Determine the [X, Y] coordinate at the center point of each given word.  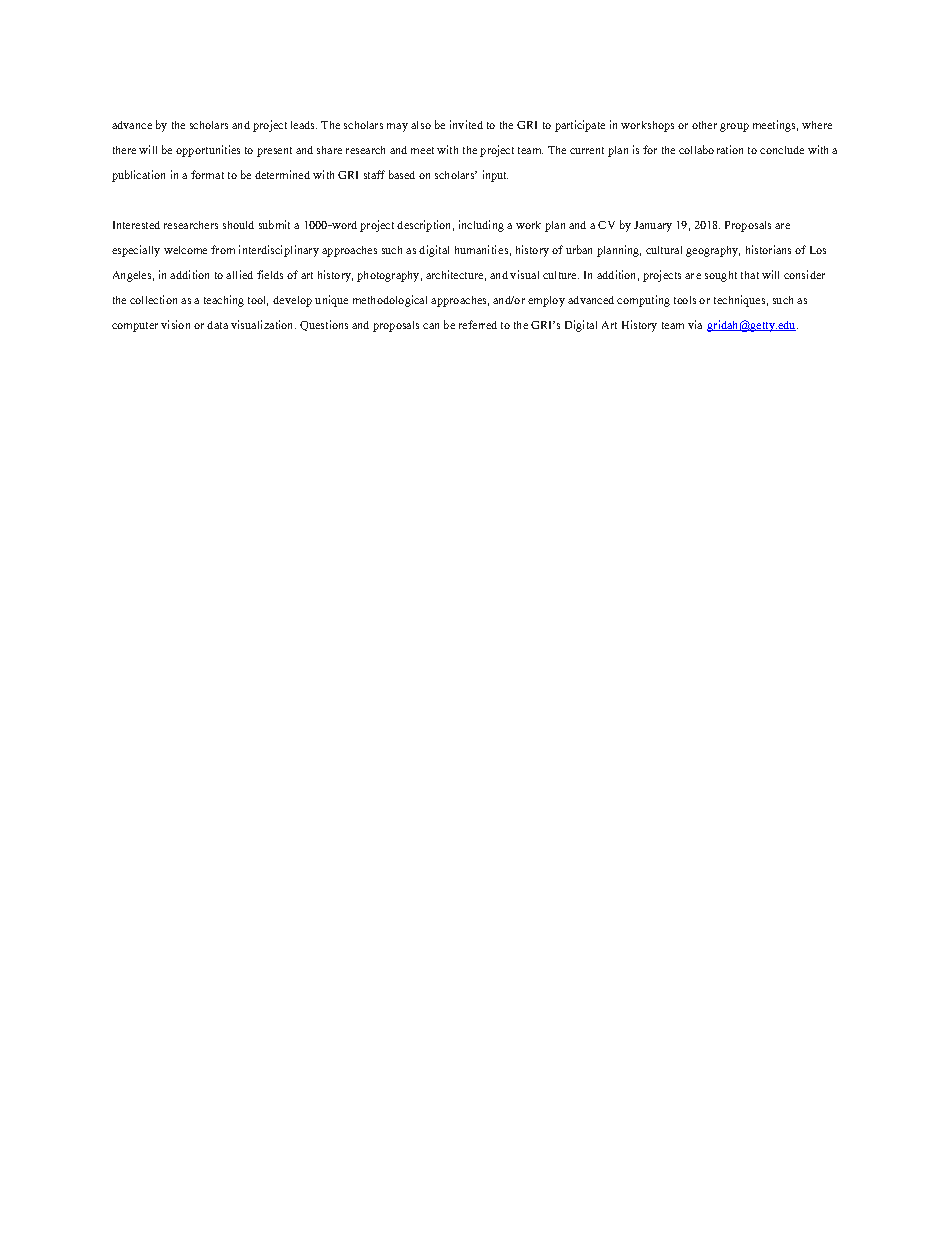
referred [478, 324]
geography [713, 251]
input [495, 176]
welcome [185, 250]
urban [579, 249]
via [695, 324]
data [217, 325]
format [207, 174]
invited [466, 124]
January [653, 226]
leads [304, 125]
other [704, 125]
